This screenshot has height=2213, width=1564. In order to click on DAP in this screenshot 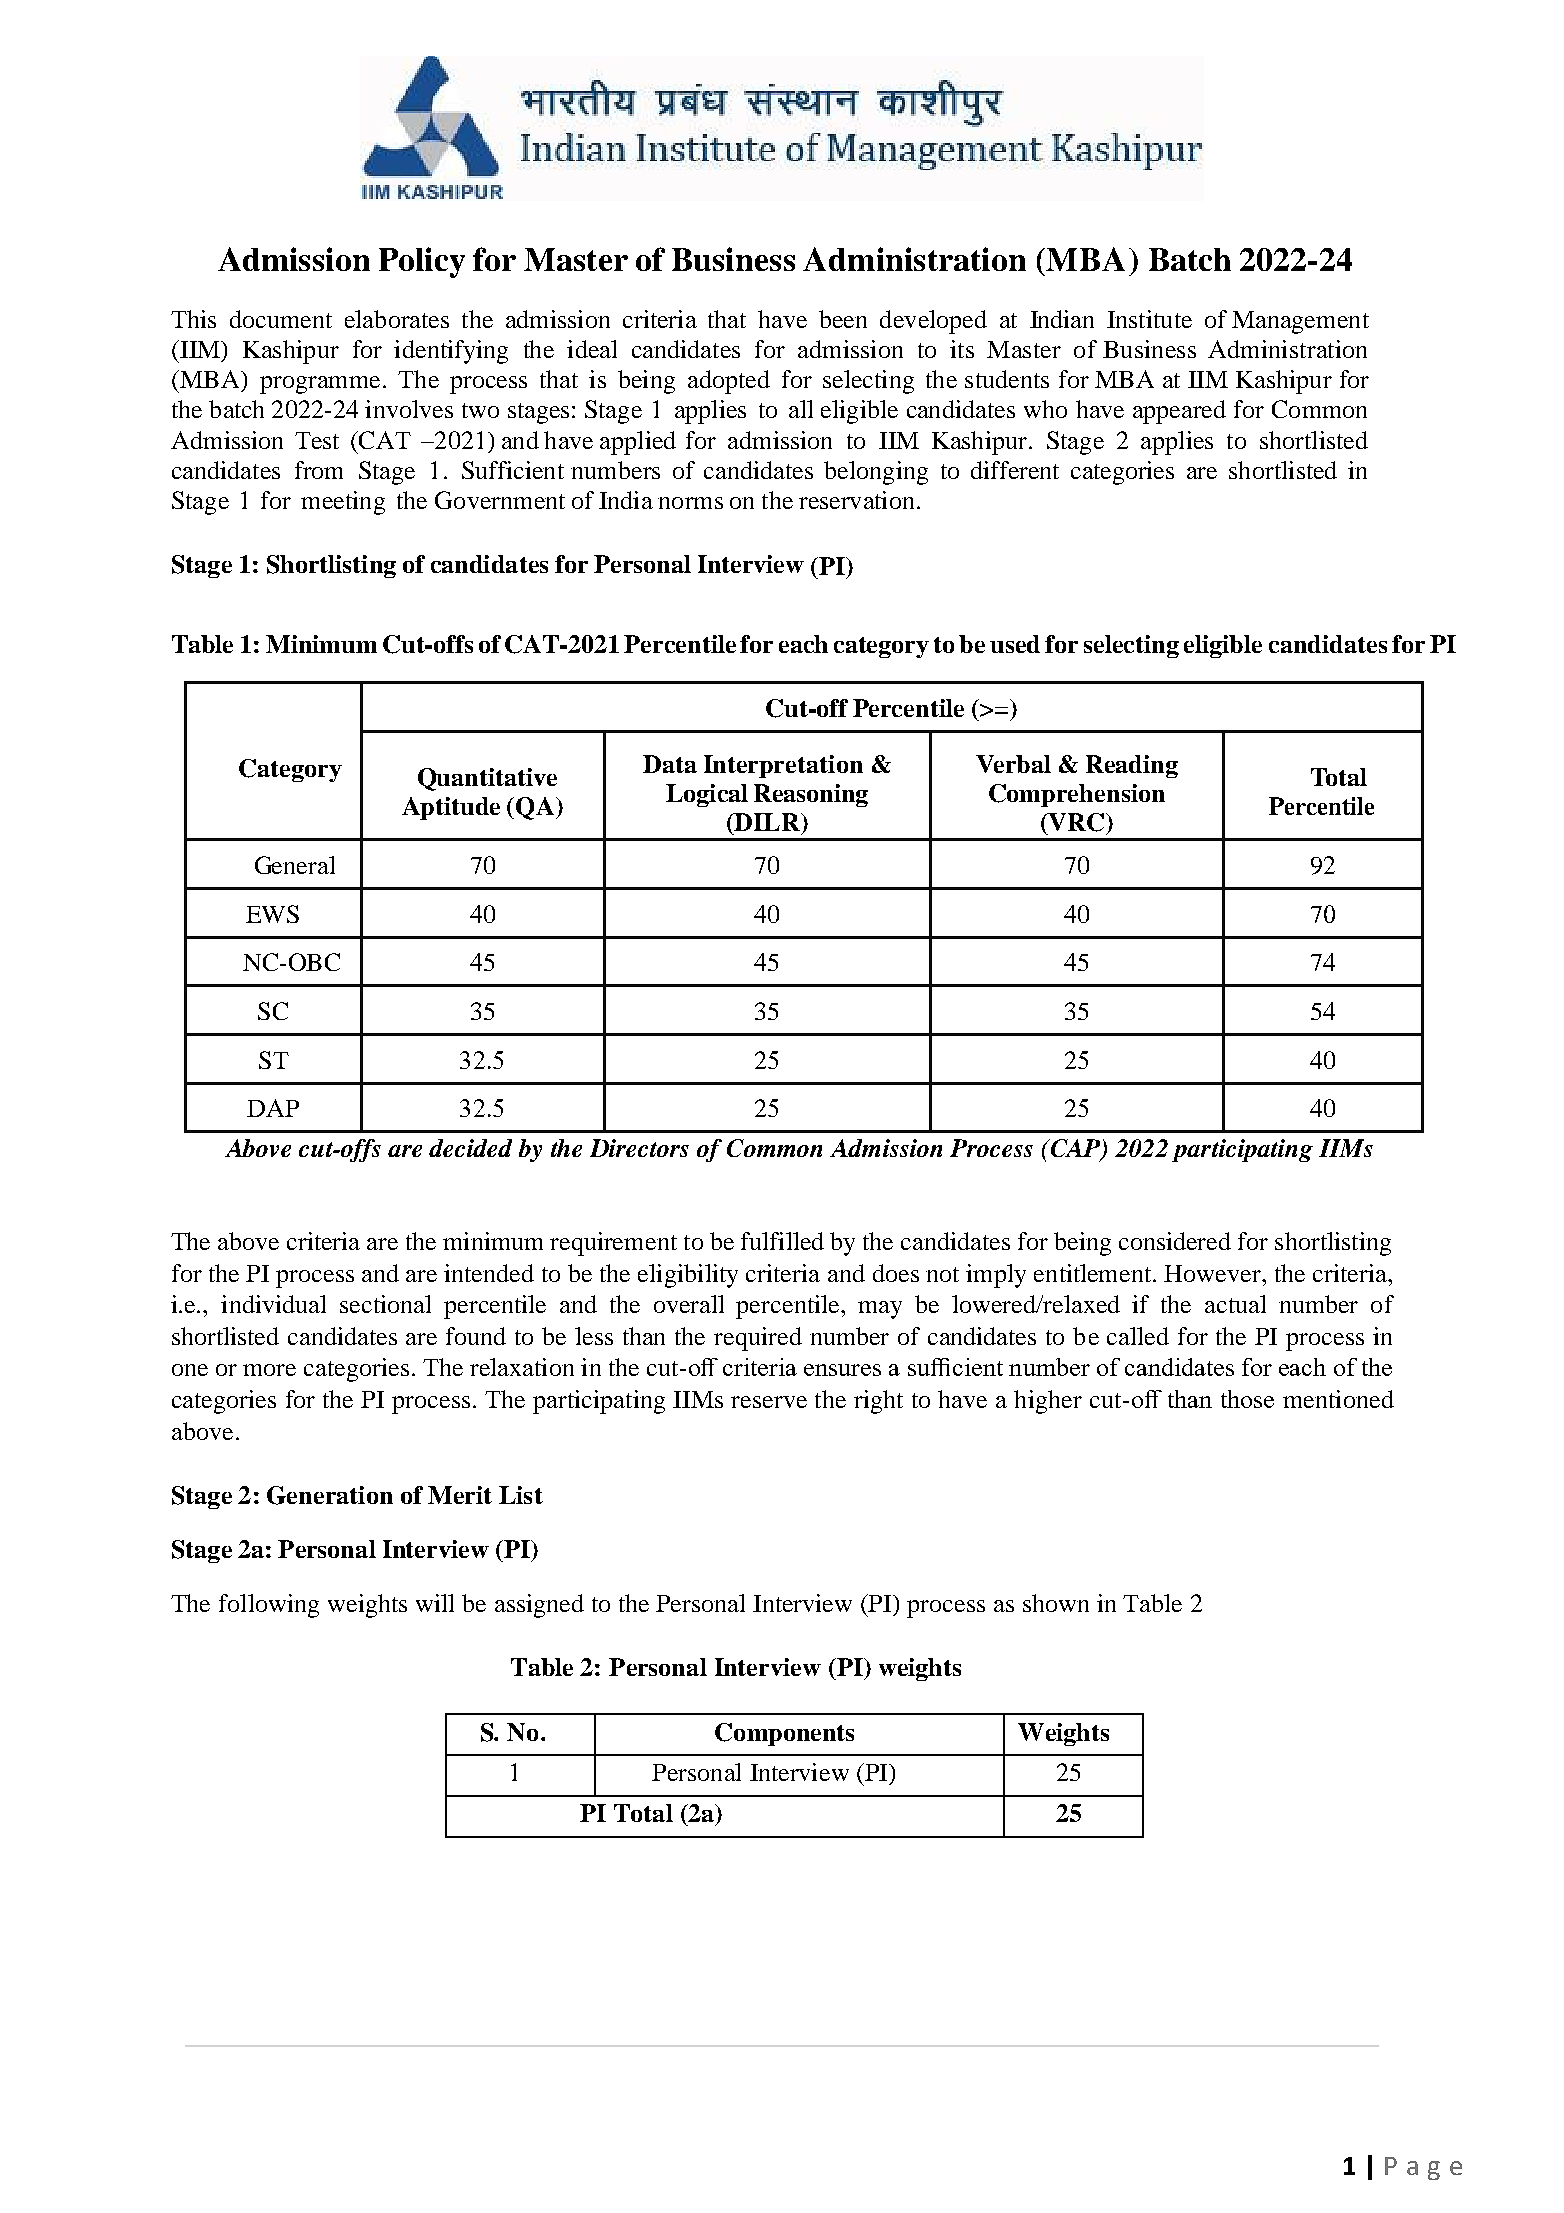, I will do `click(273, 1108)`.
